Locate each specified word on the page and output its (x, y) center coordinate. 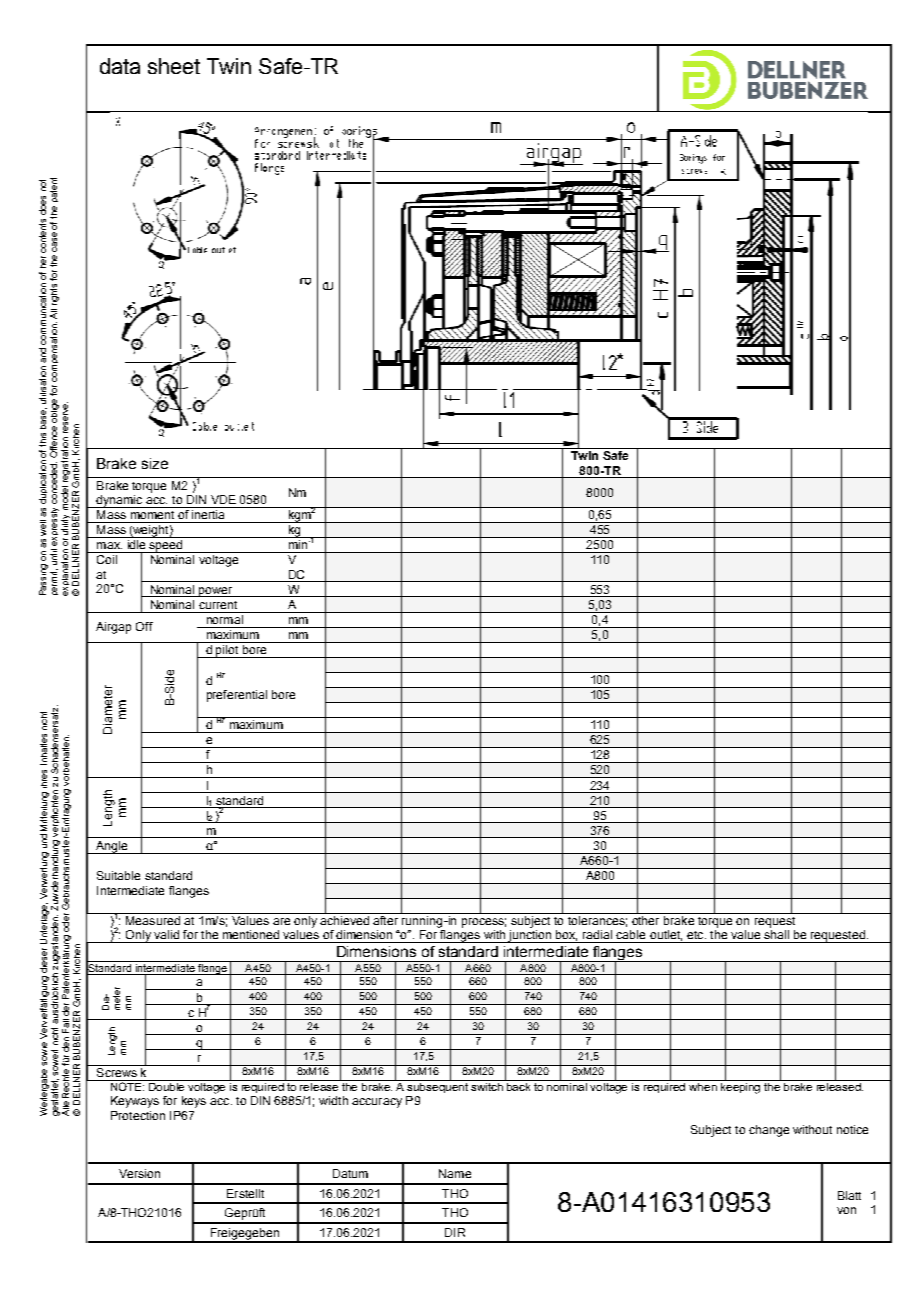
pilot (227, 651)
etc (696, 935)
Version (139, 1173)
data (120, 66)
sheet (174, 66)
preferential (237, 696)
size (155, 463)
